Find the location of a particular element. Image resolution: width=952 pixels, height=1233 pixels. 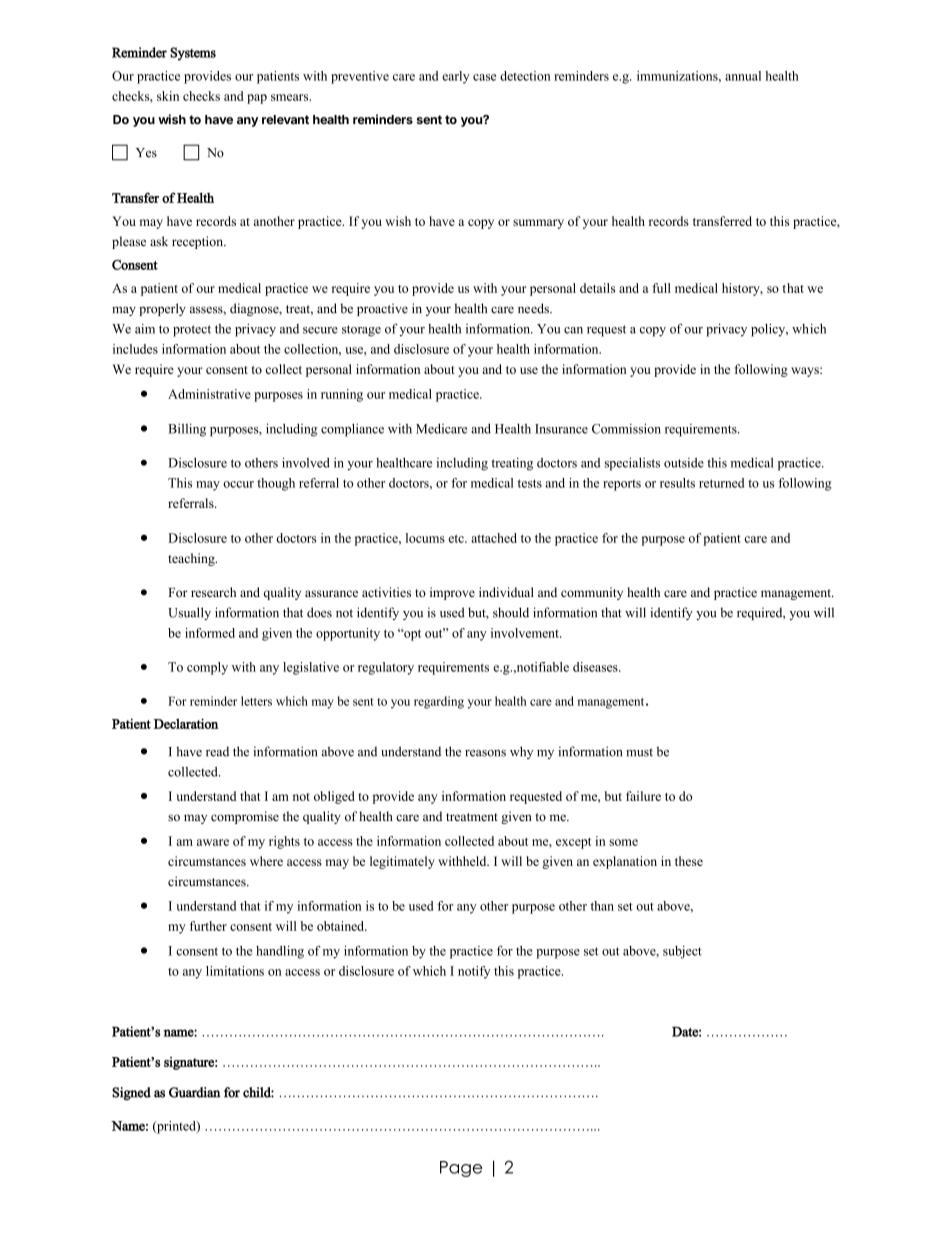

Declaration is located at coordinates (186, 723).
